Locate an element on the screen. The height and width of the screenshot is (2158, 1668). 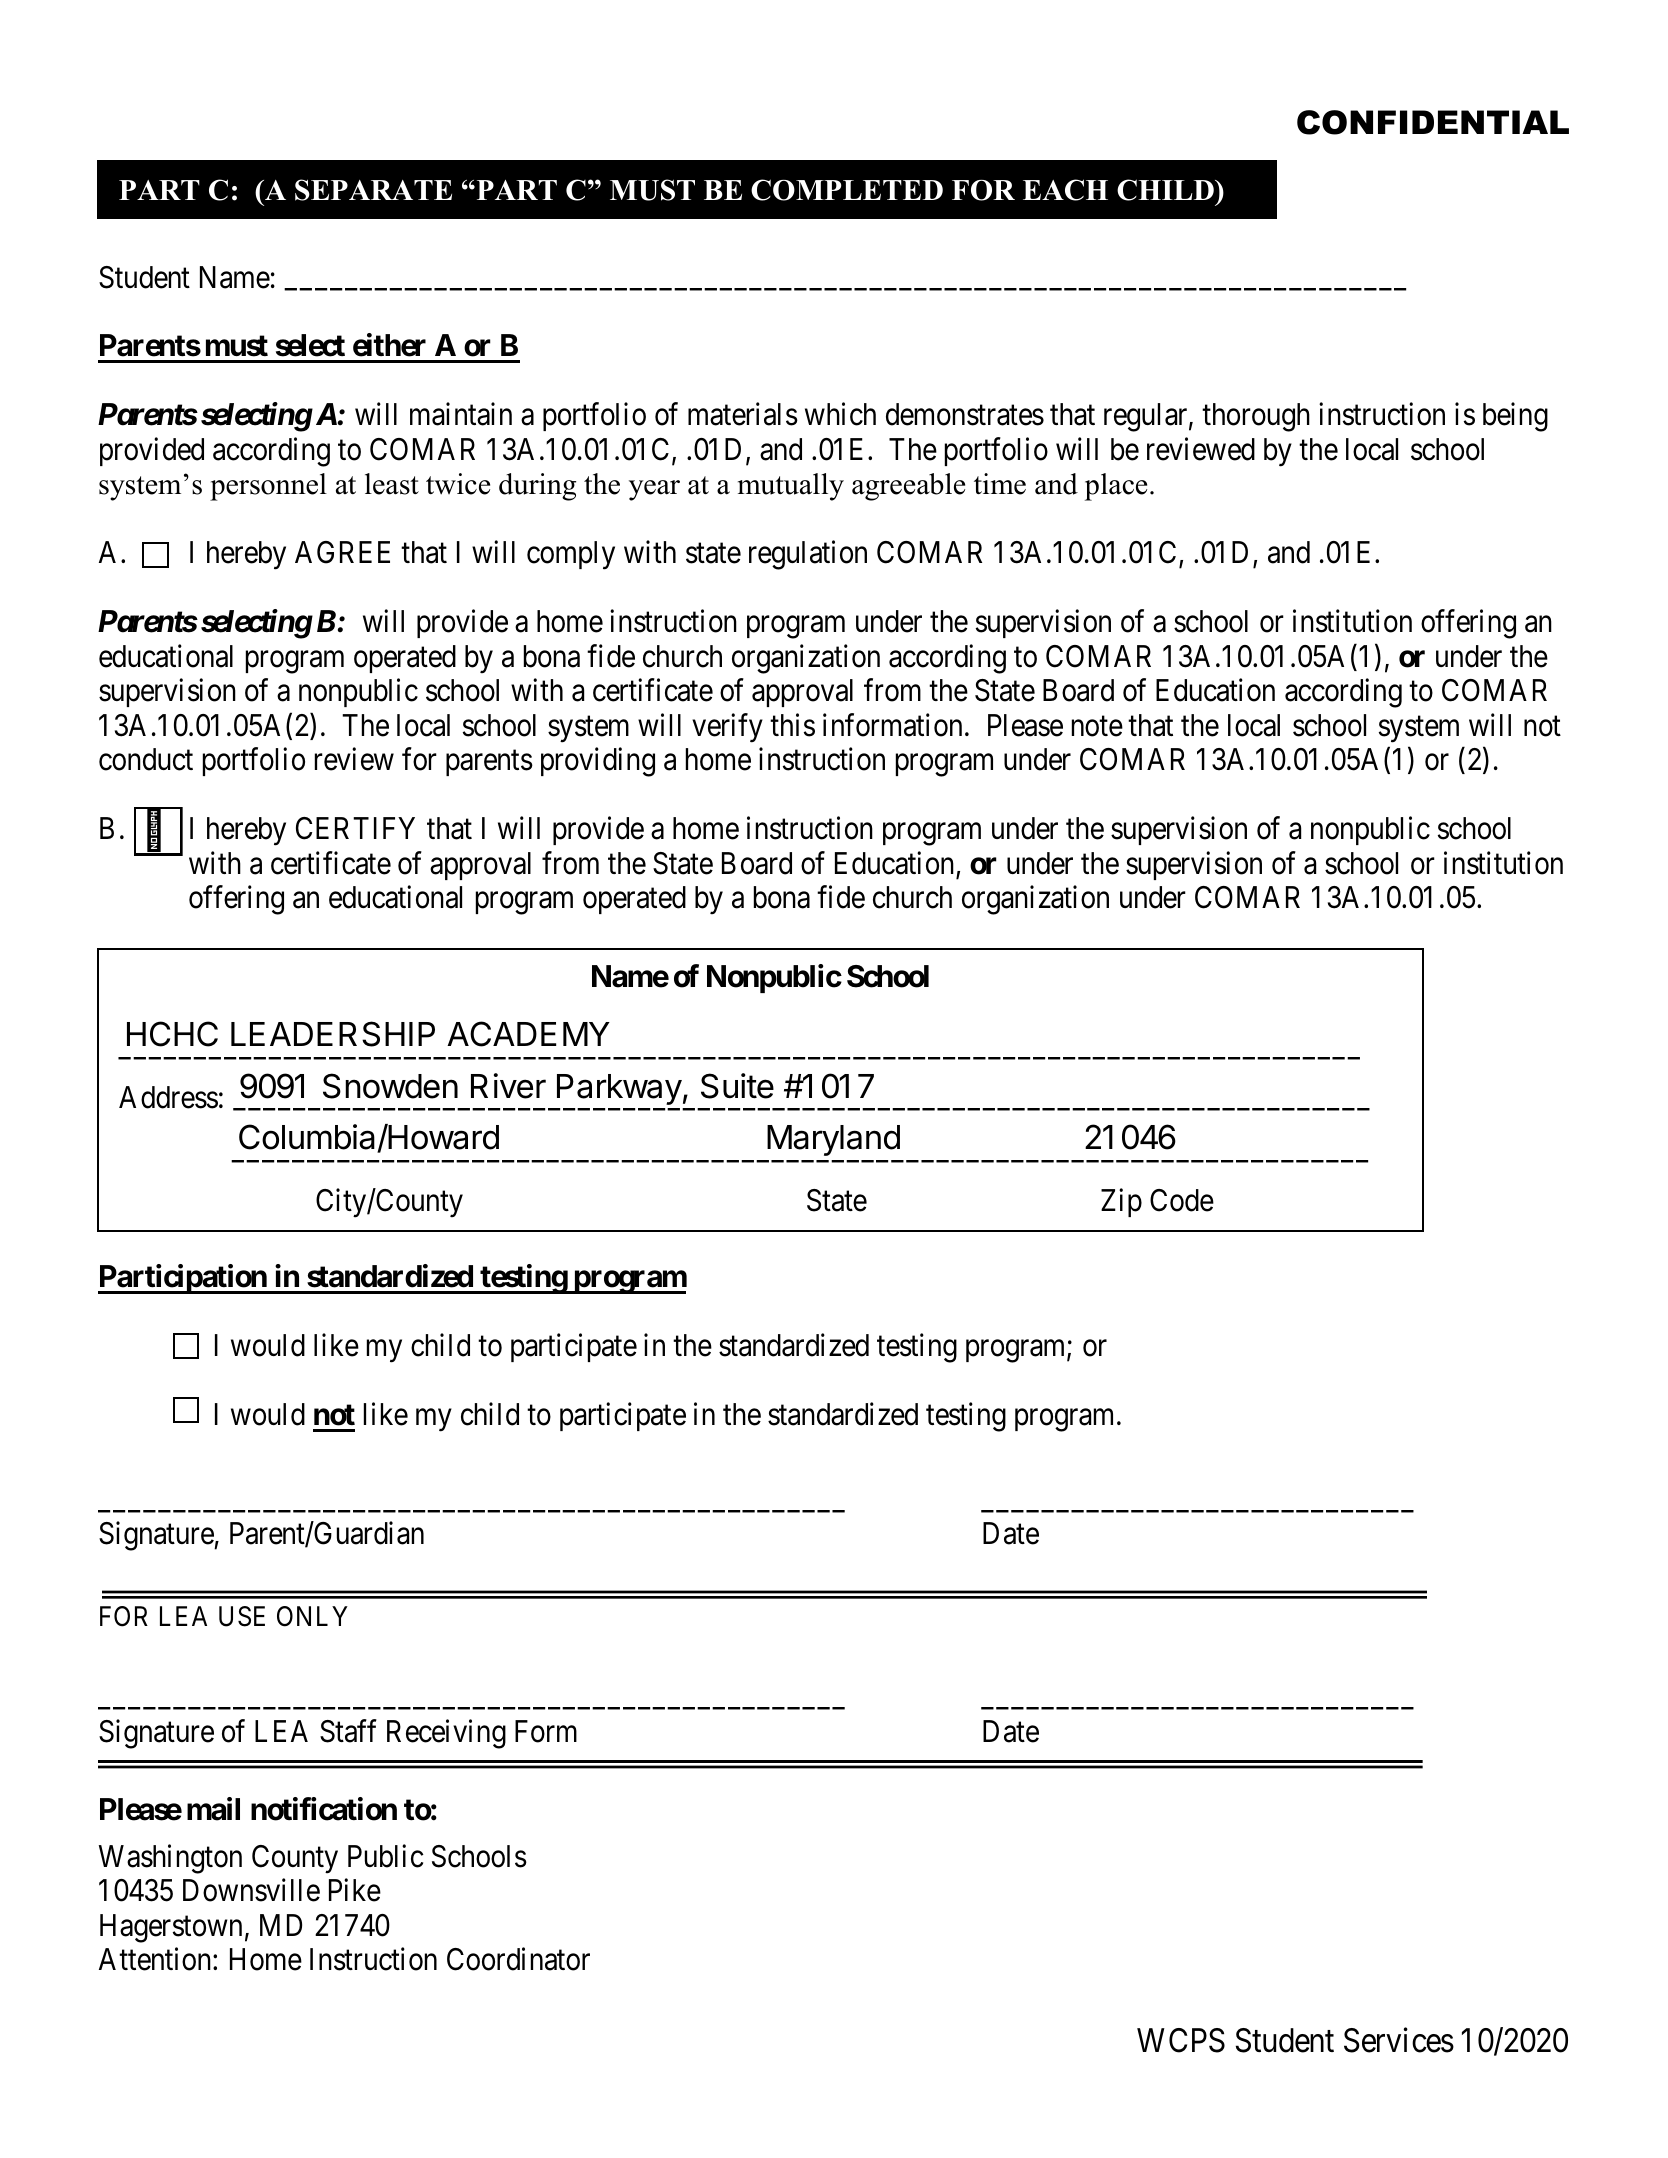
SEPARATE is located at coordinates (373, 190).
